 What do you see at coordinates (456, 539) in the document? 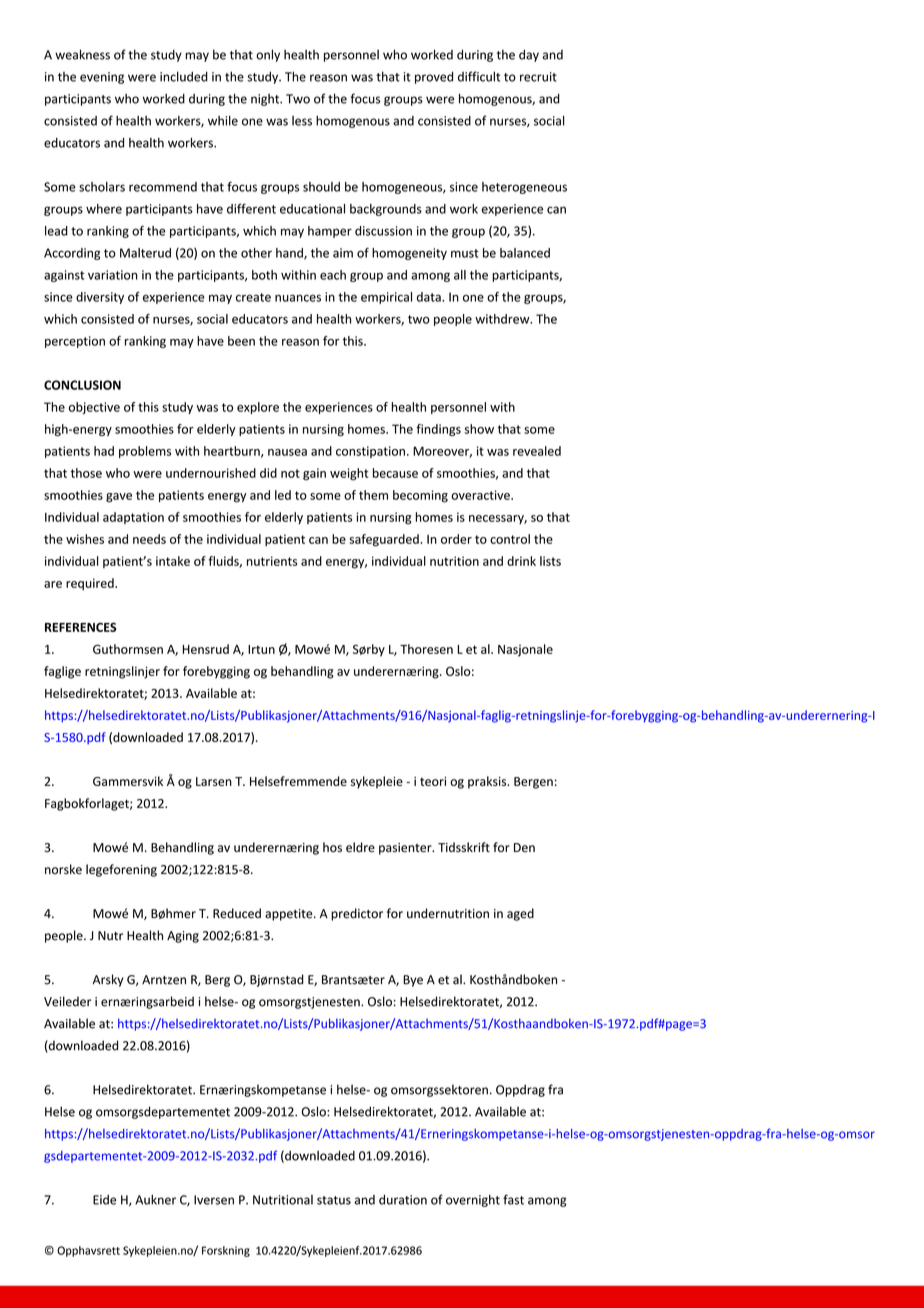
I see `order` at bounding box center [456, 539].
